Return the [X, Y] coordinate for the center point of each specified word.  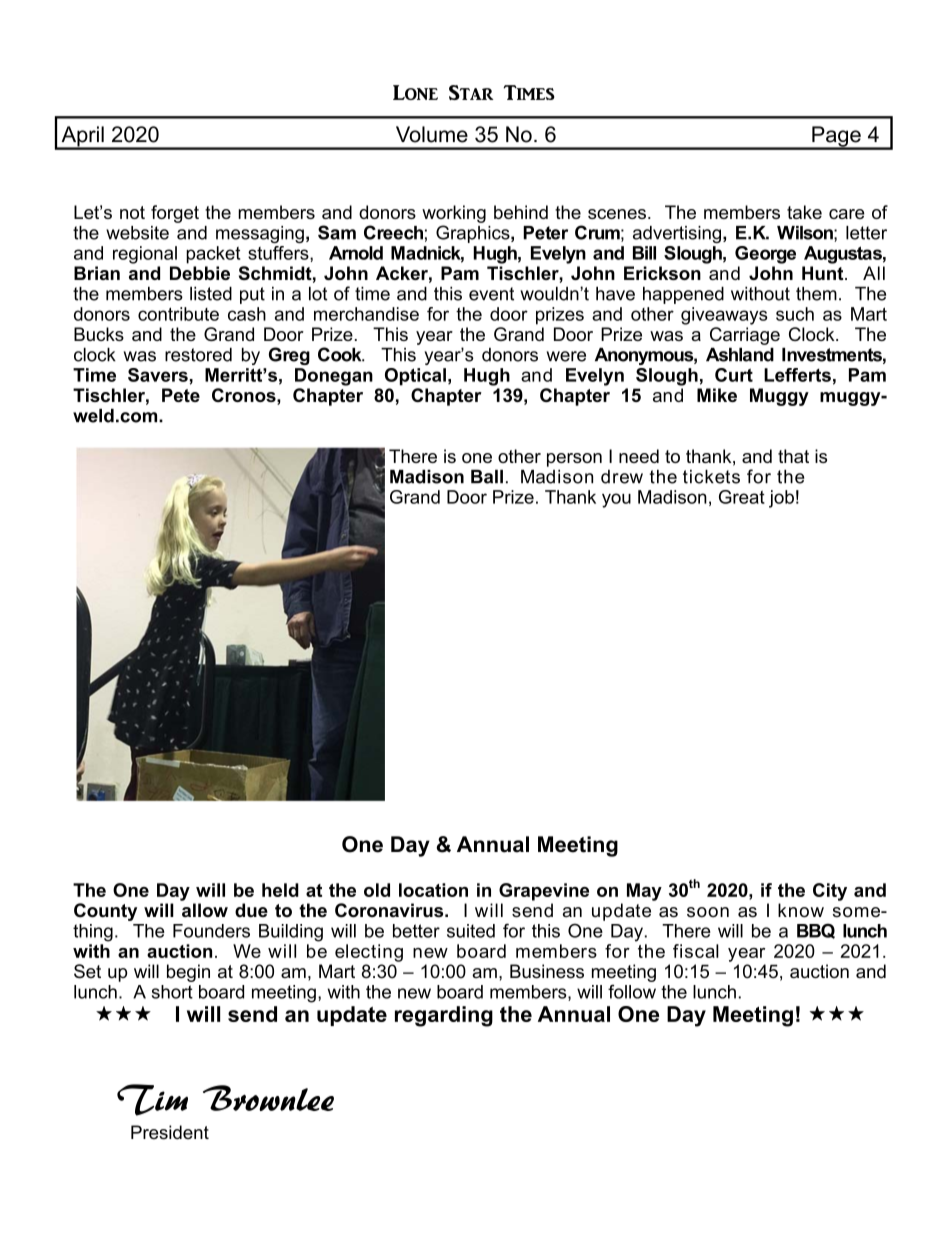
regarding [444, 1016]
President [170, 1132]
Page [836, 137]
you [616, 500]
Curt [734, 375]
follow [632, 991]
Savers [158, 375]
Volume [432, 134]
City [830, 892]
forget [175, 214]
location [433, 890]
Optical [415, 377]
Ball [487, 477]
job [781, 499]
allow [205, 910]
